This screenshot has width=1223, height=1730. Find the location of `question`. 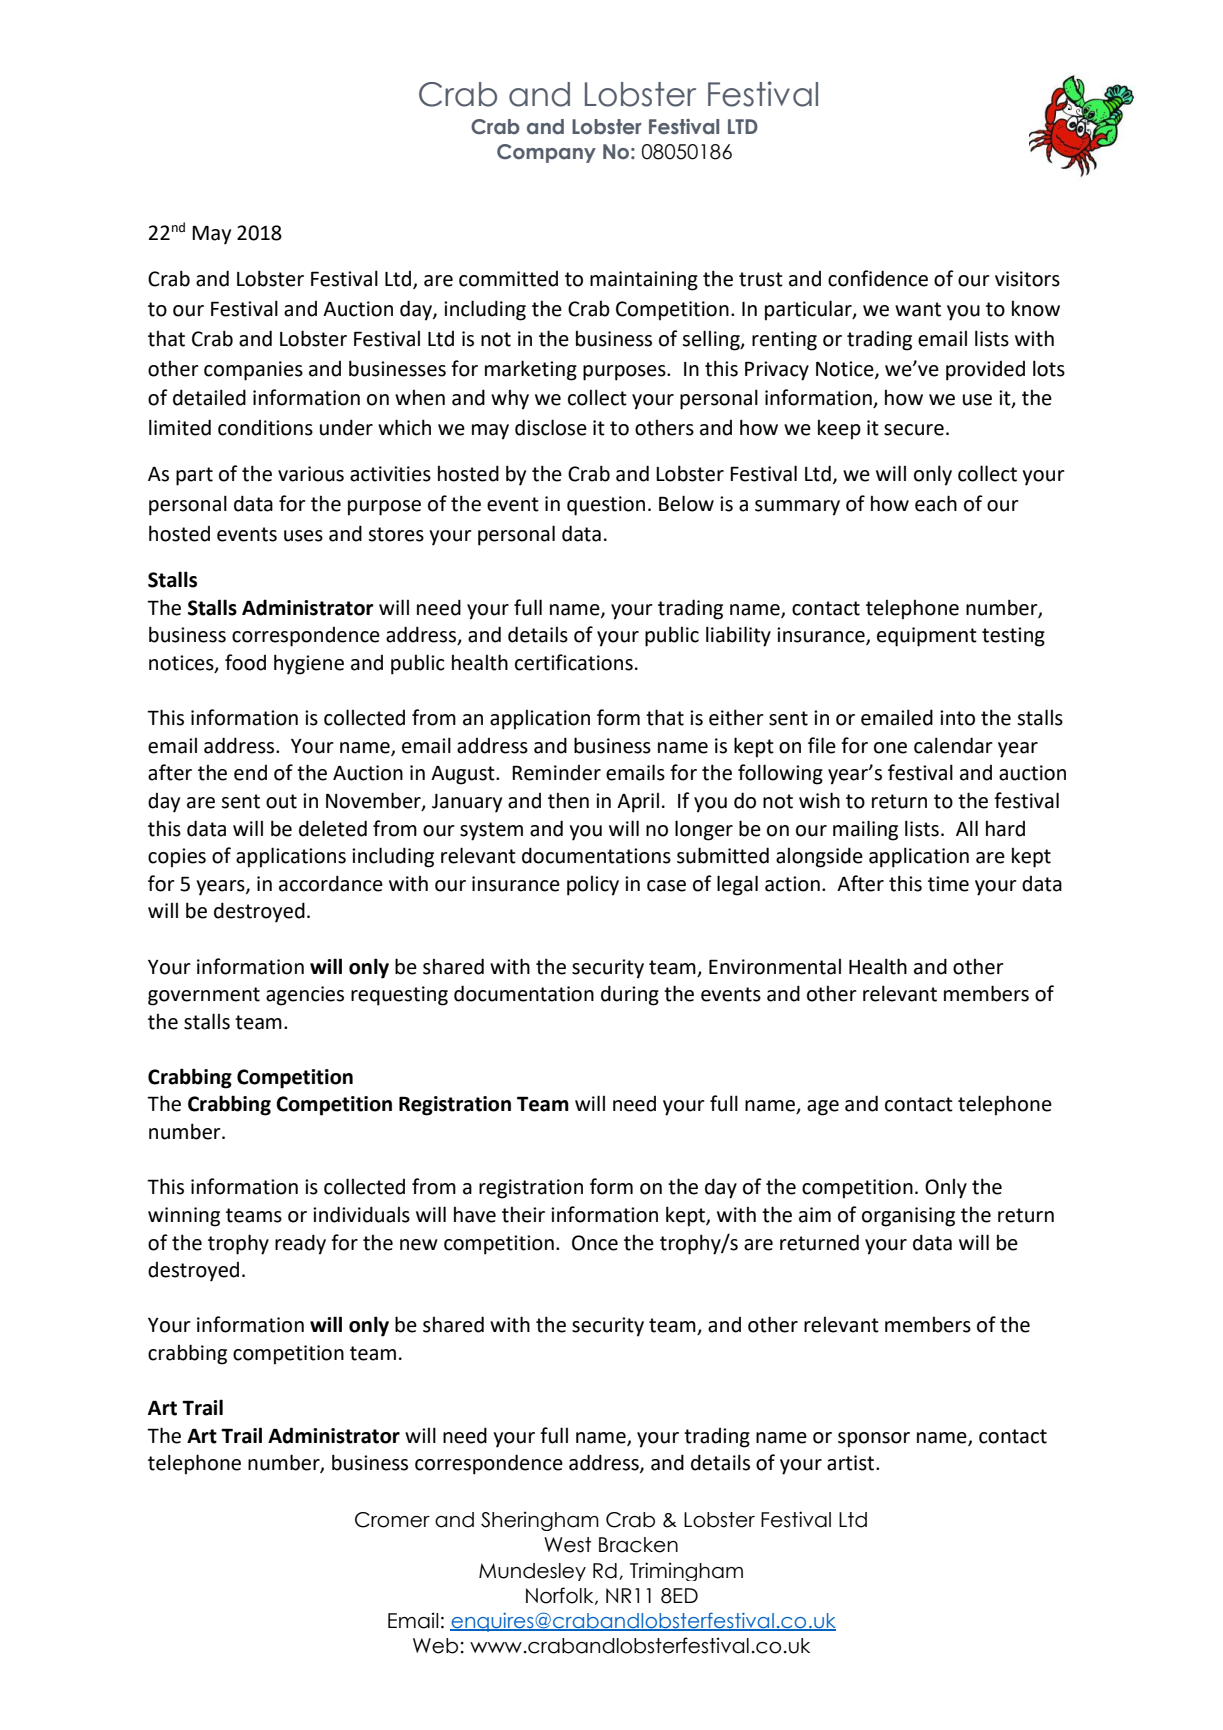

question is located at coordinates (606, 506).
